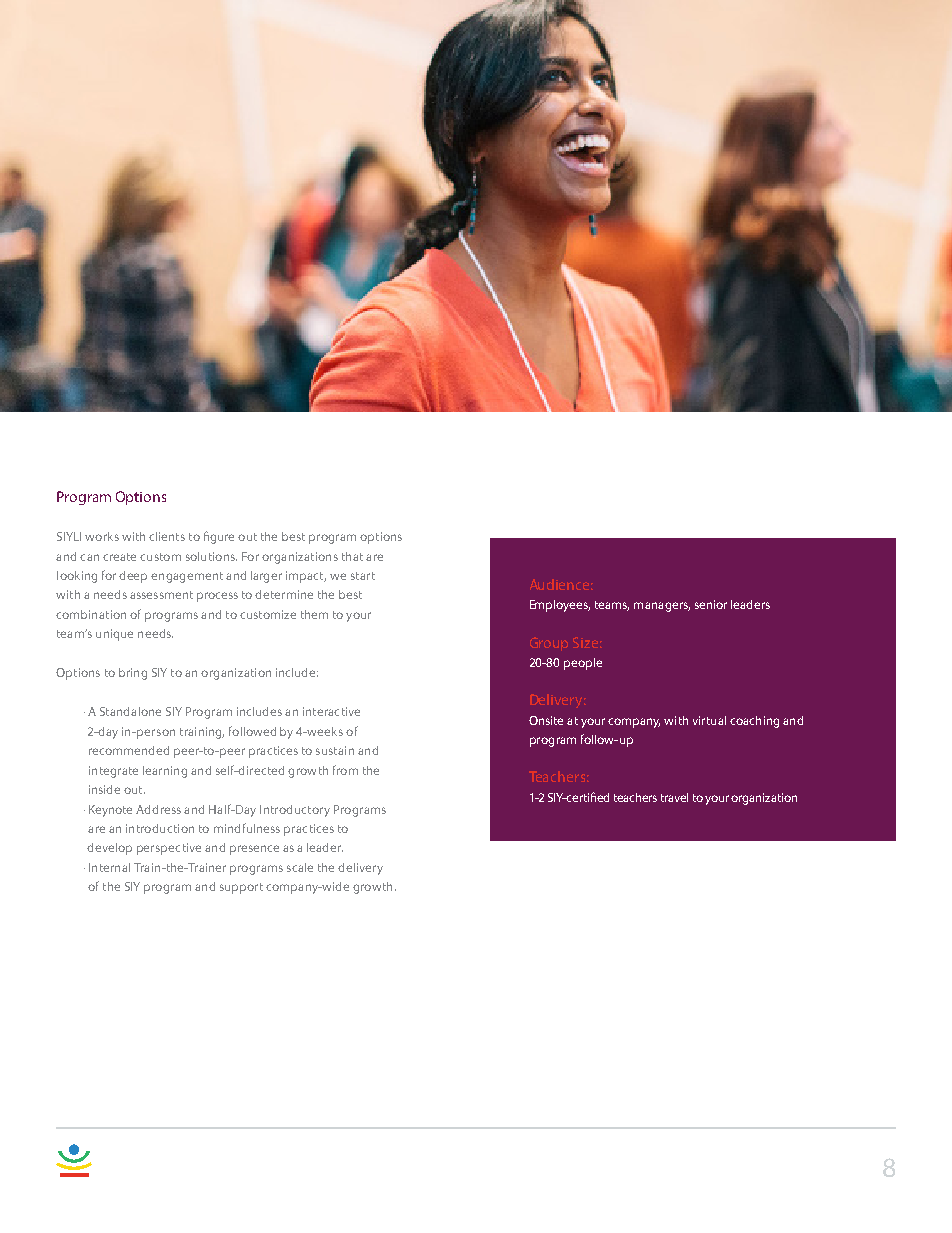  Describe the element at coordinates (560, 606) in the document. I see `Employees` at that location.
